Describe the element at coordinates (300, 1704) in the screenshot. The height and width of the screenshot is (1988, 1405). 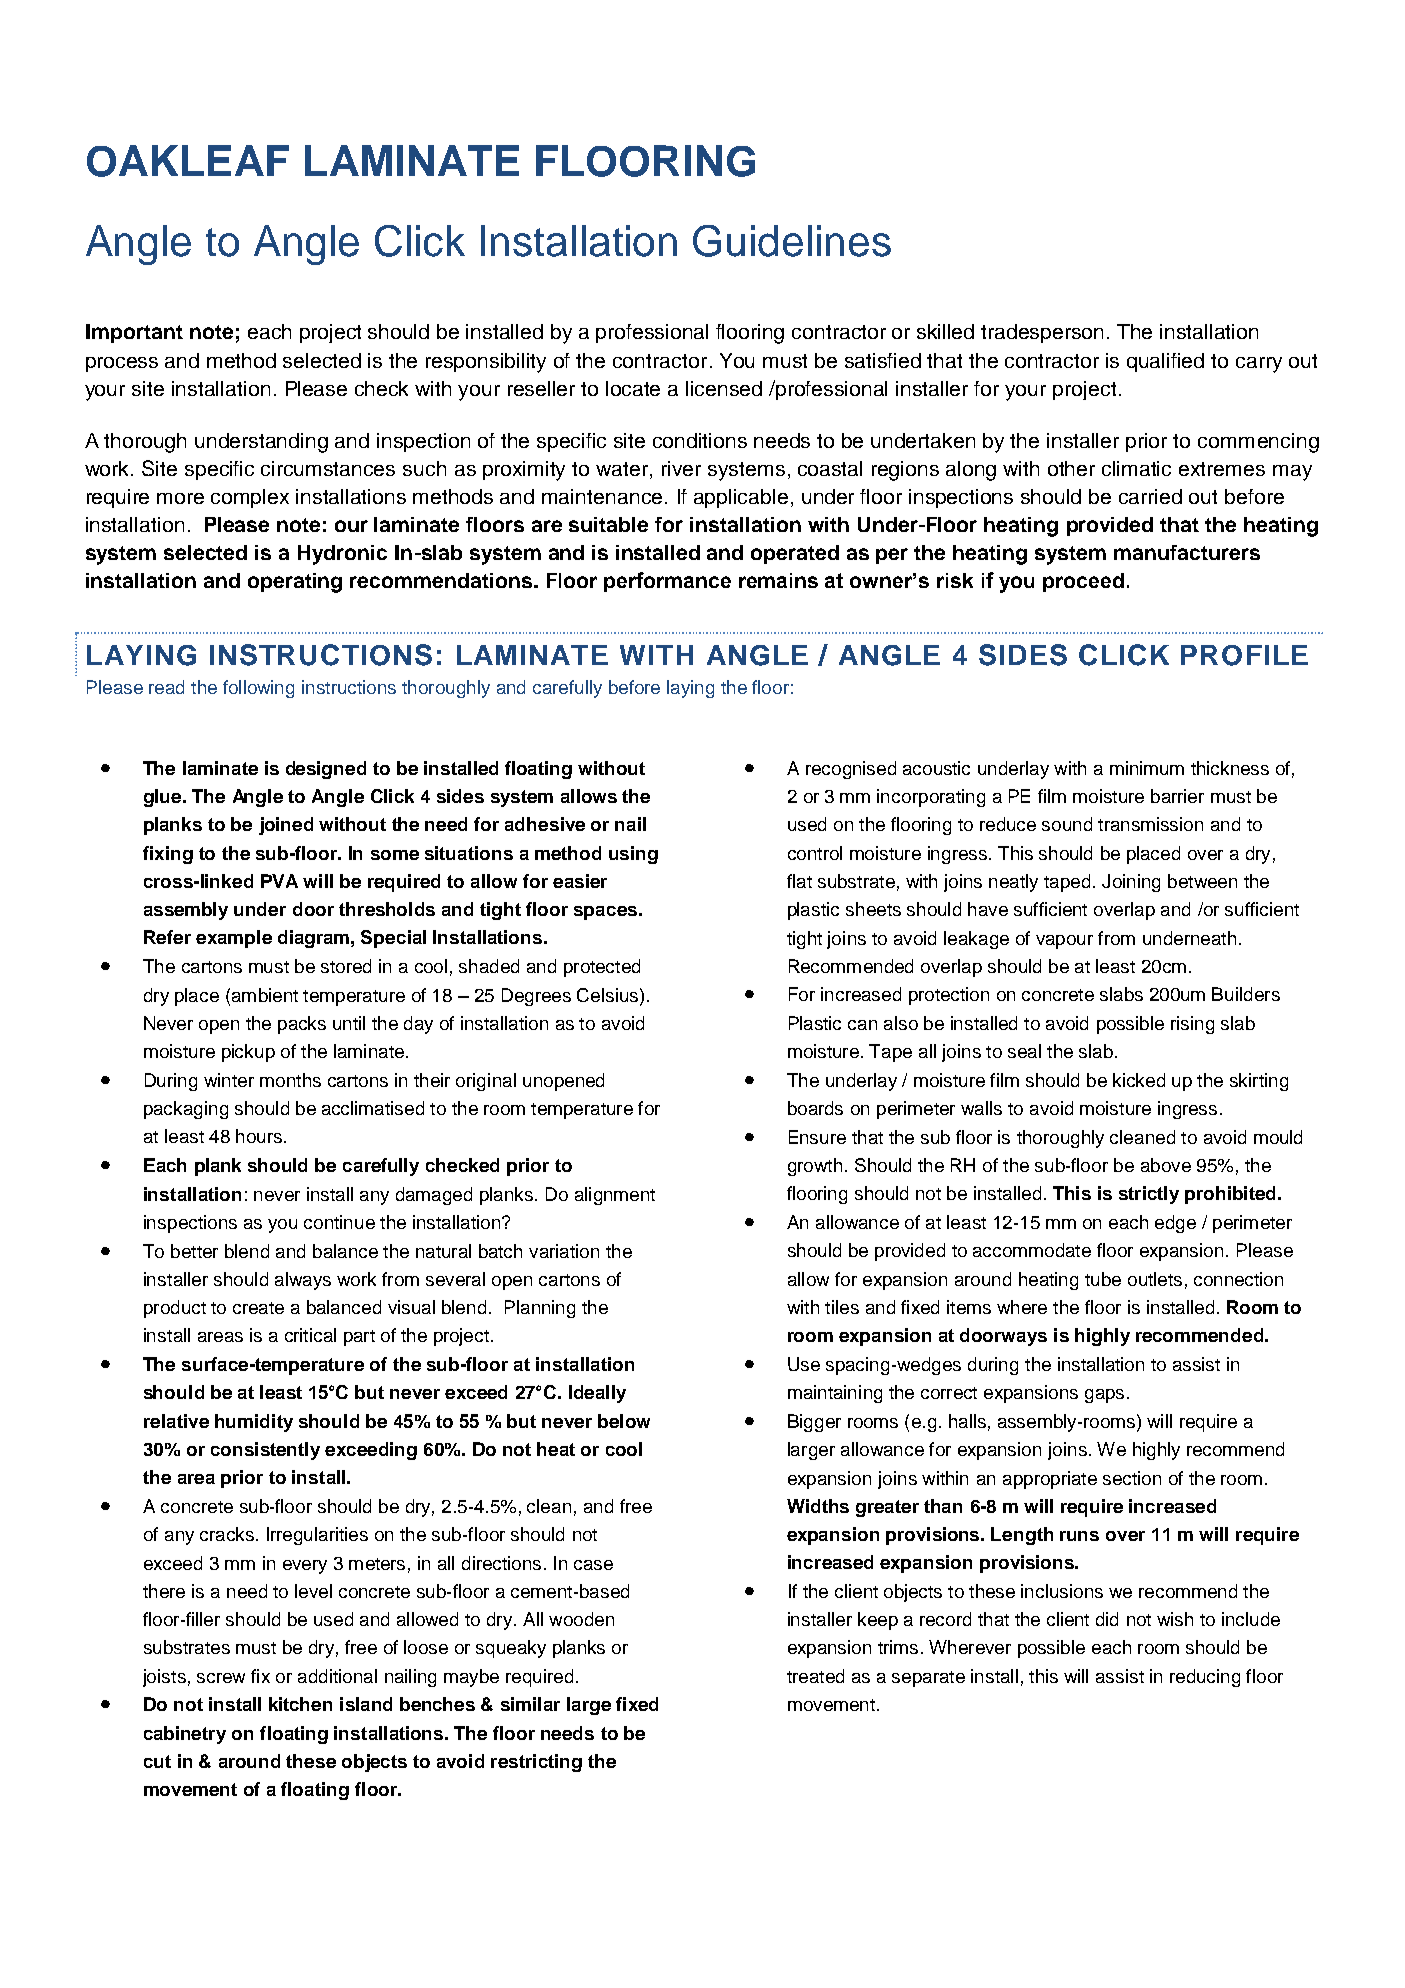
I see `kitchen` at that location.
